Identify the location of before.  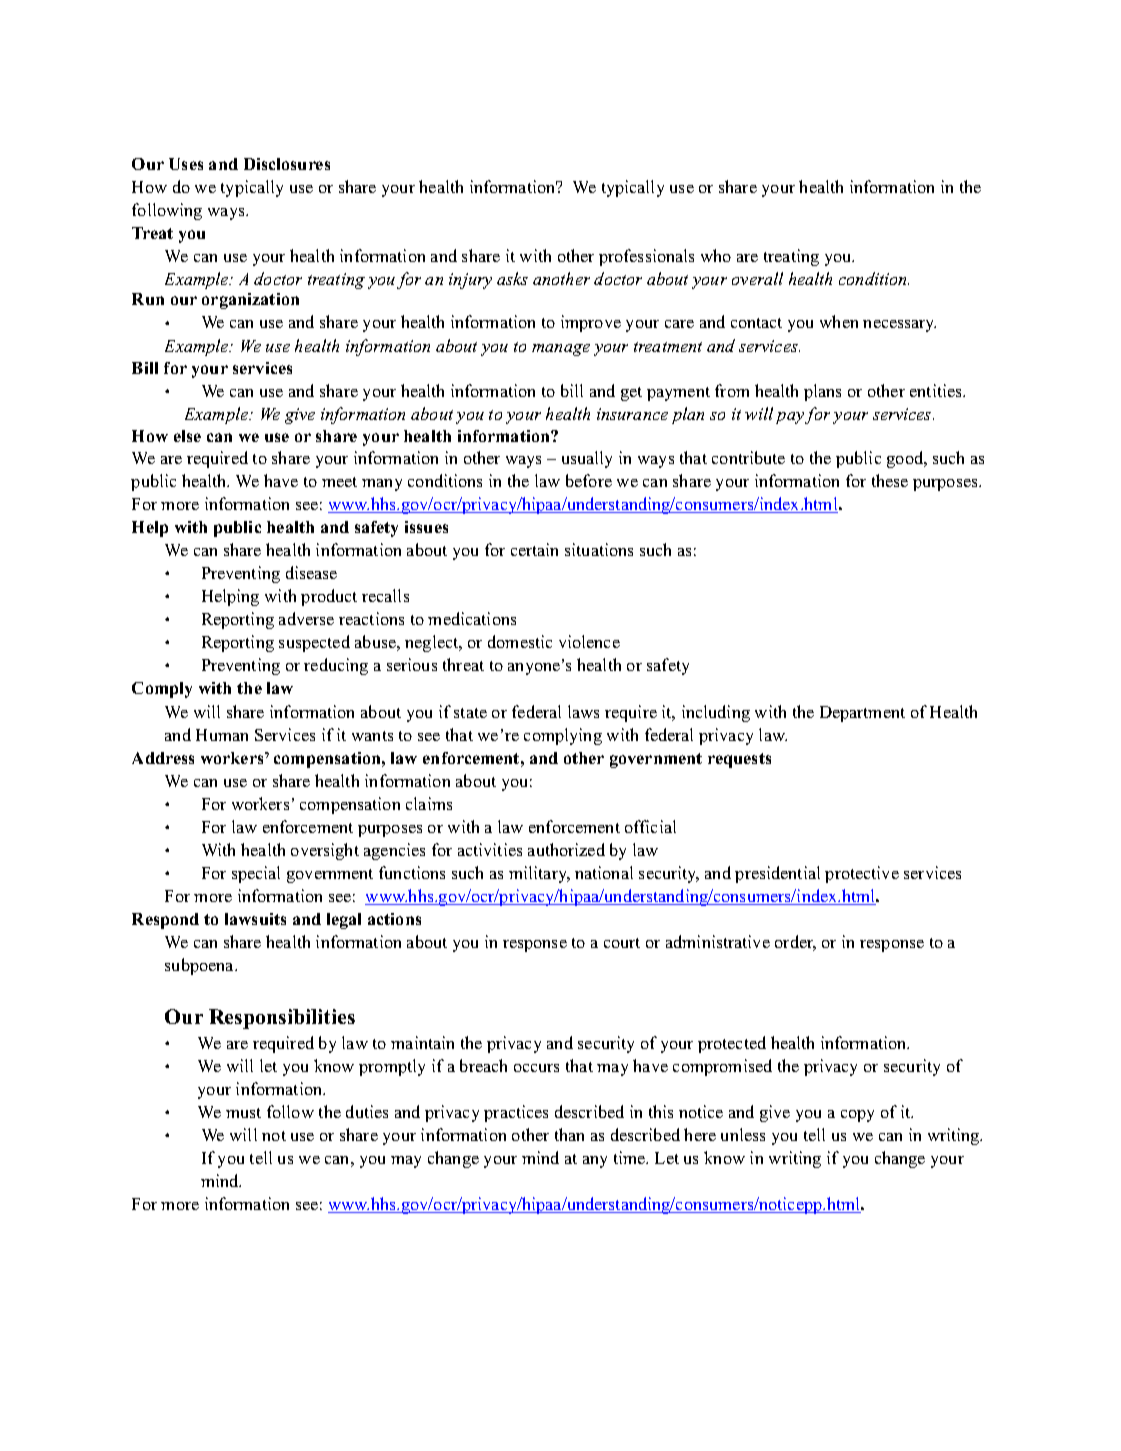
(589, 480).
